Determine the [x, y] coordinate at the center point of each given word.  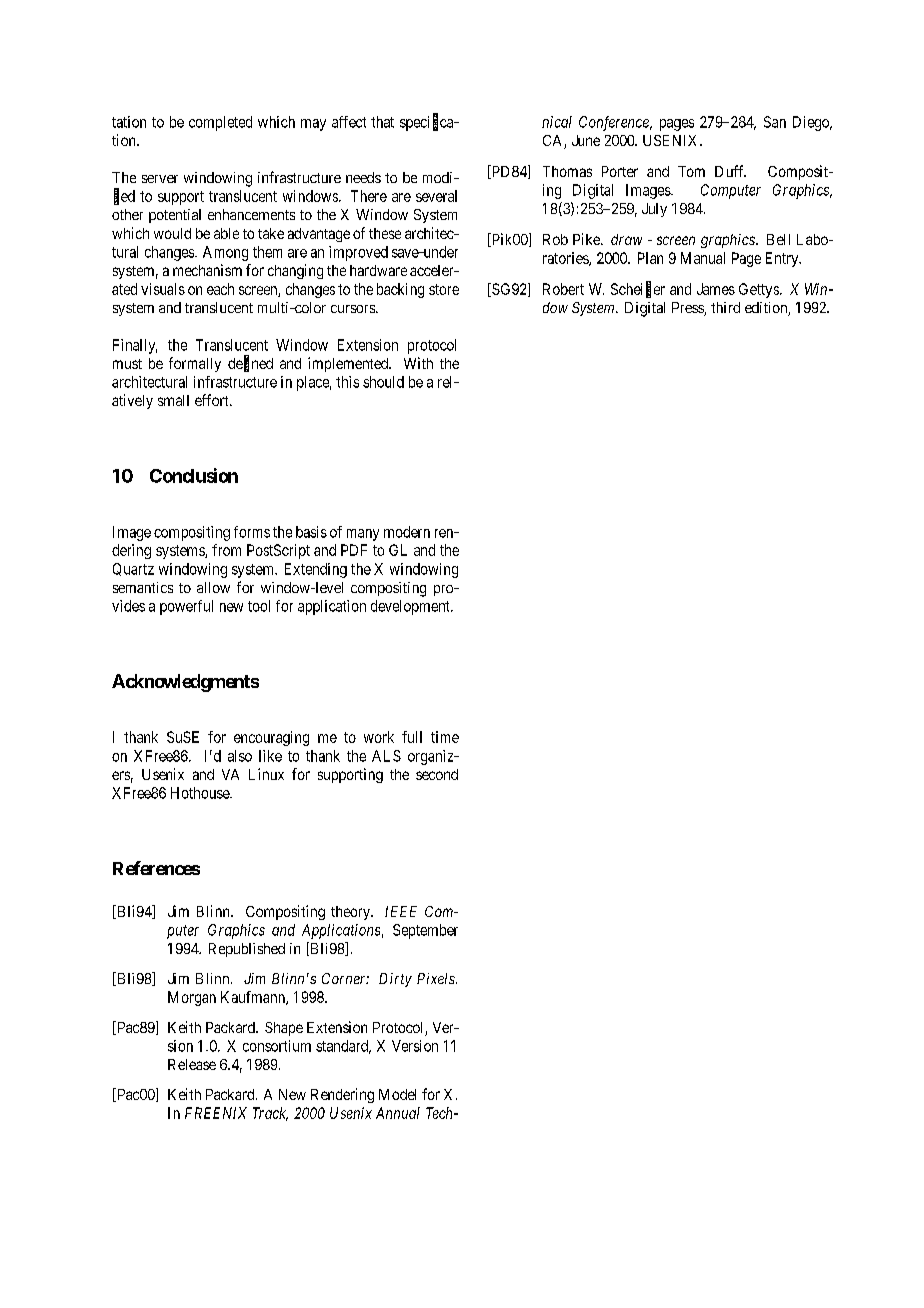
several [436, 196]
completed [220, 123]
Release [192, 1064]
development [411, 607]
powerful [186, 607]
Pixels [437, 978]
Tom [691, 171]
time [445, 737]
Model [397, 1094]
